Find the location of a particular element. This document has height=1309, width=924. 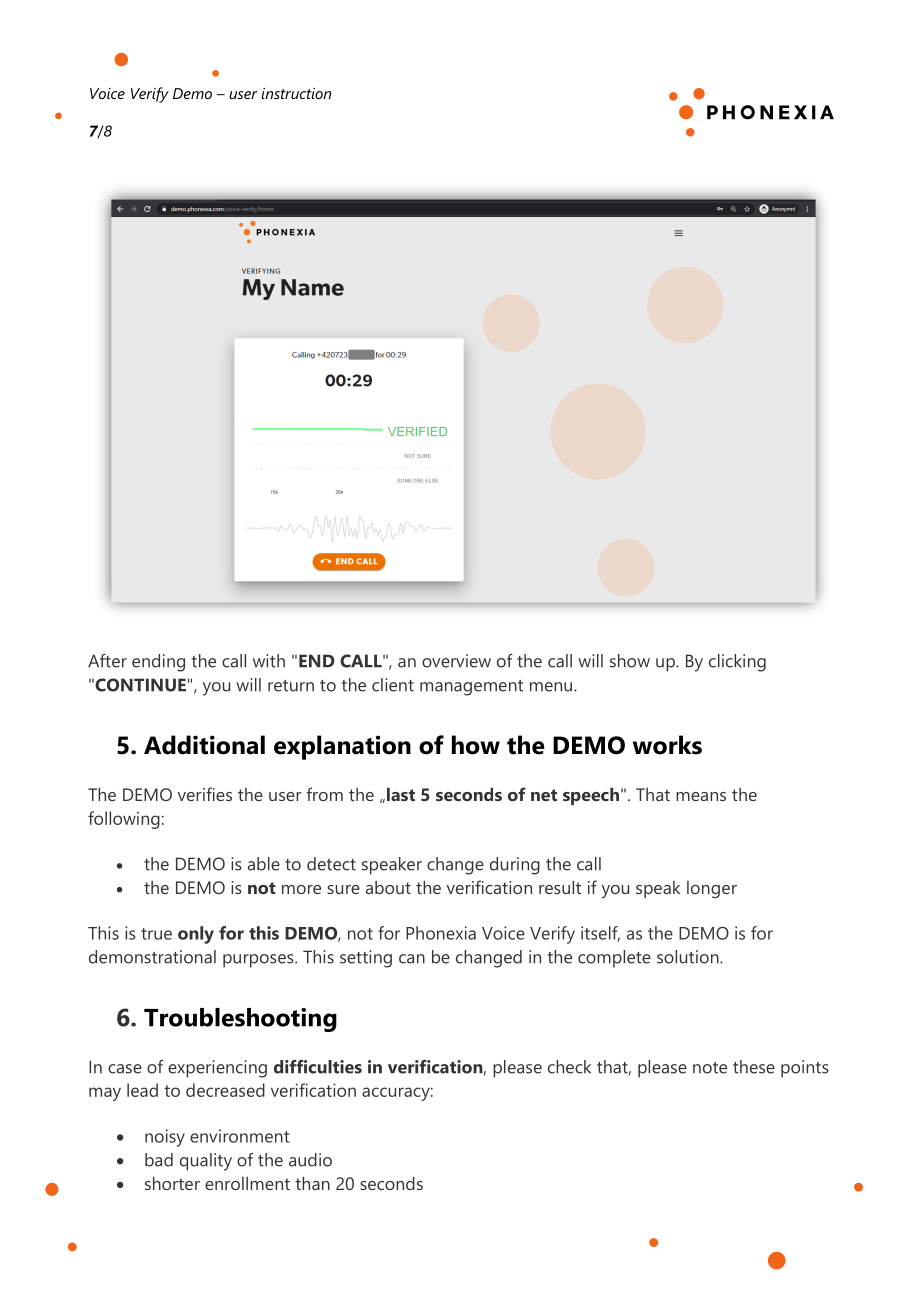

clicking is located at coordinates (737, 663).
